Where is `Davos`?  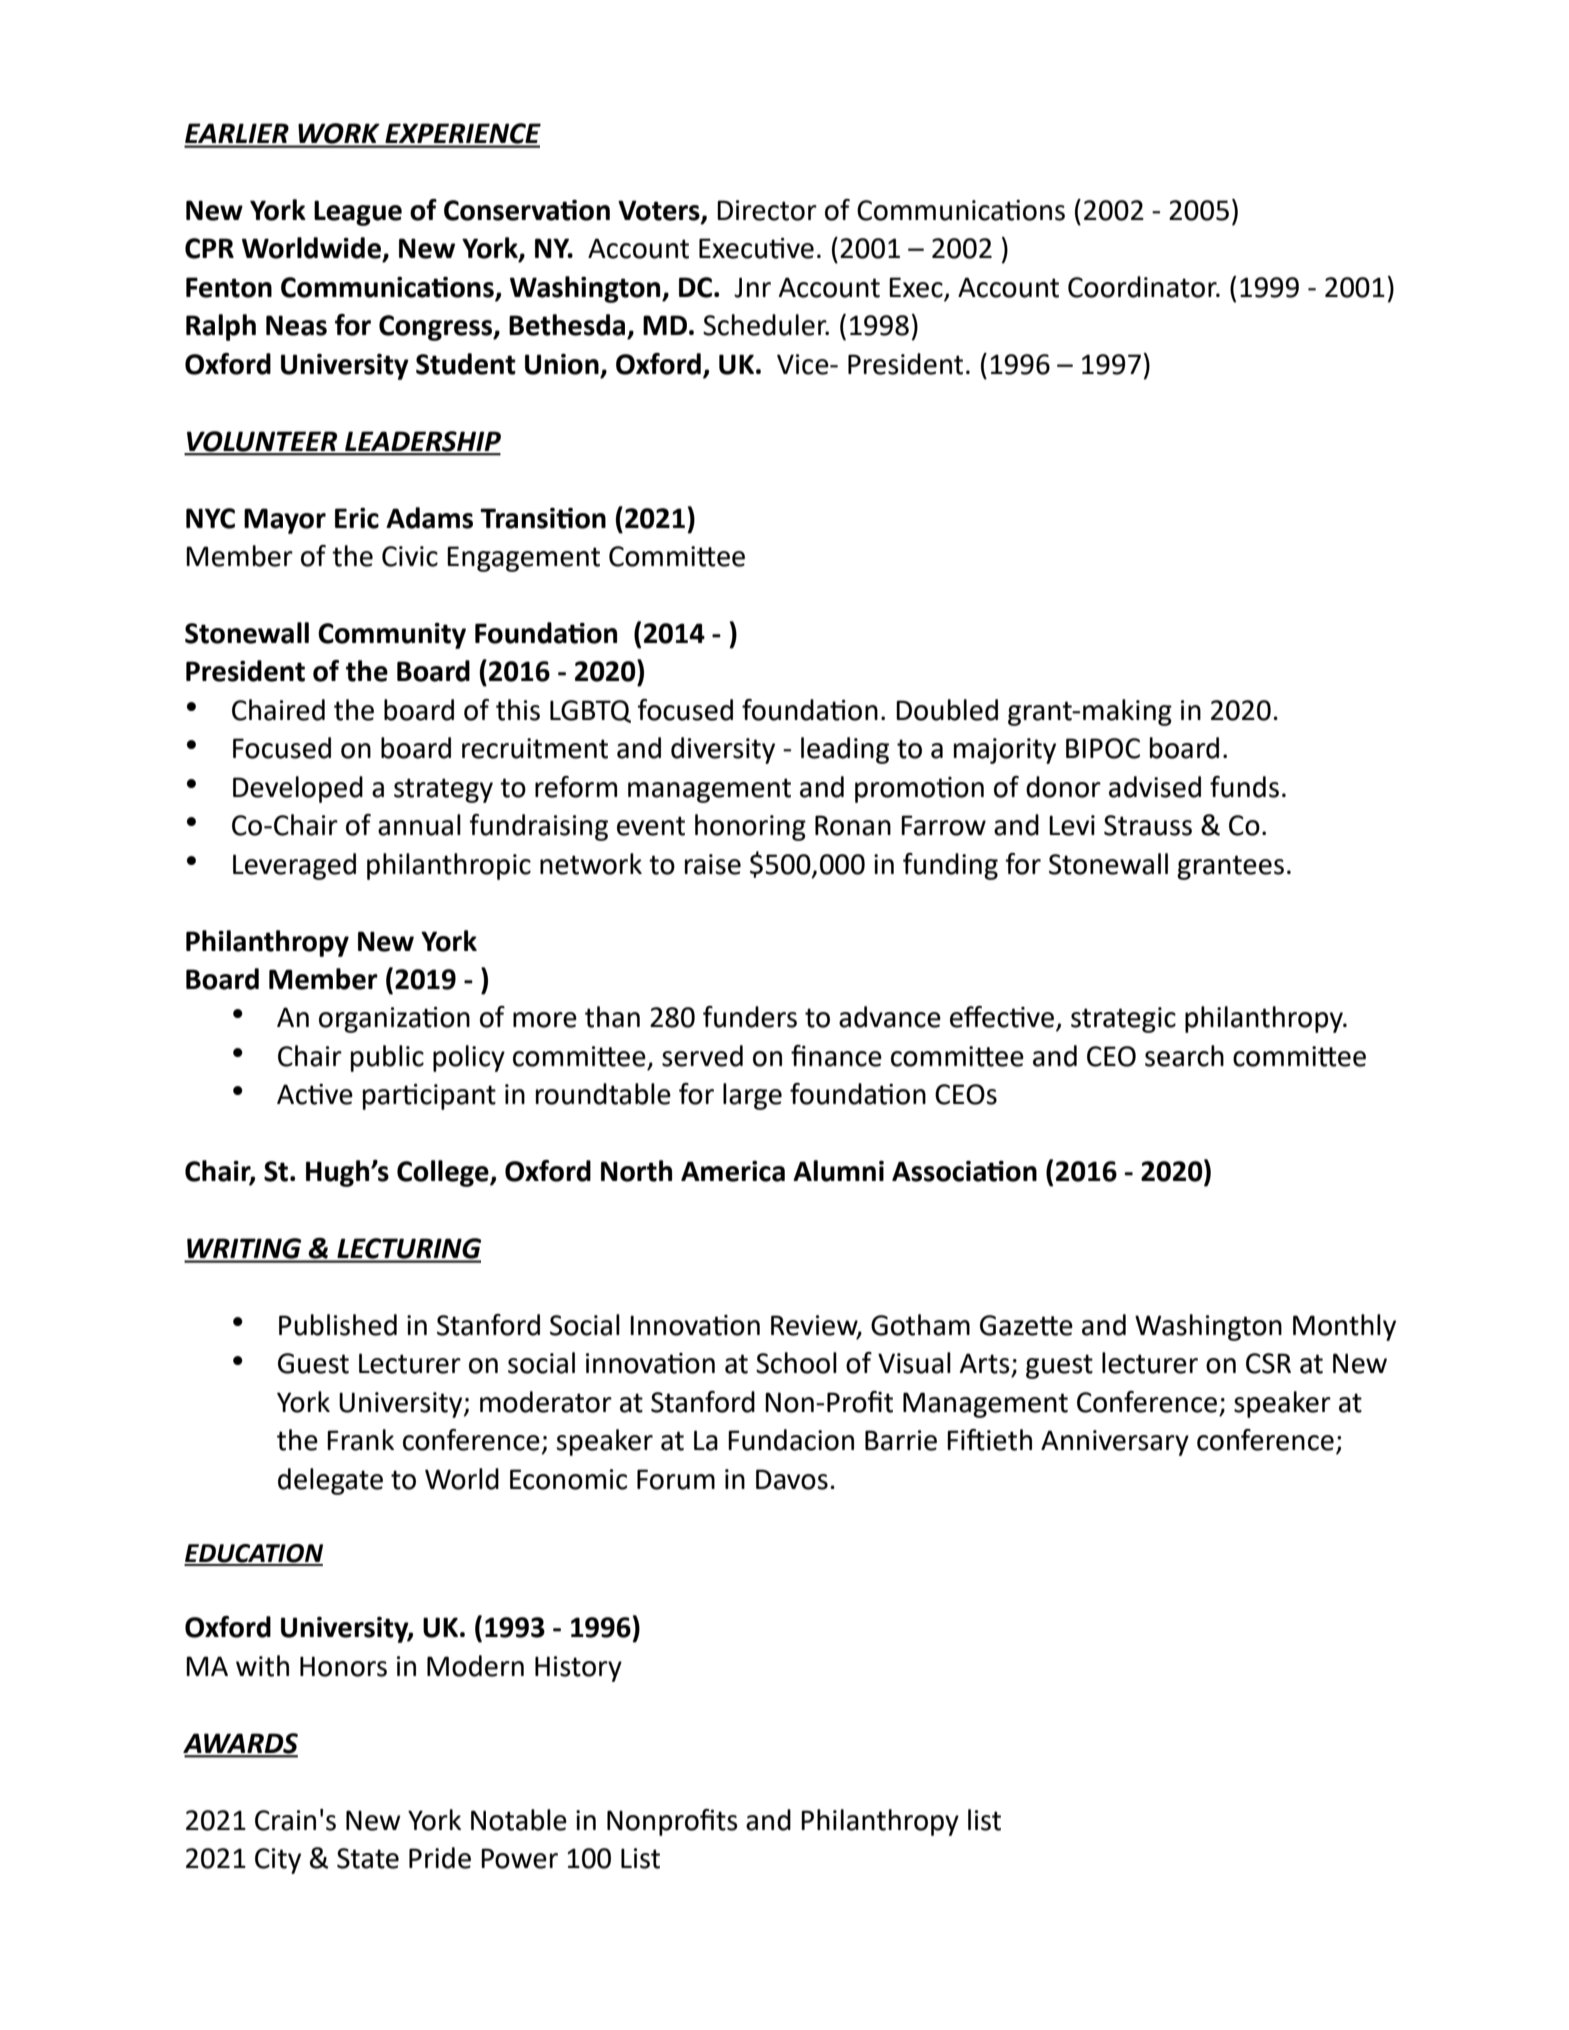 Davos is located at coordinates (792, 1479).
